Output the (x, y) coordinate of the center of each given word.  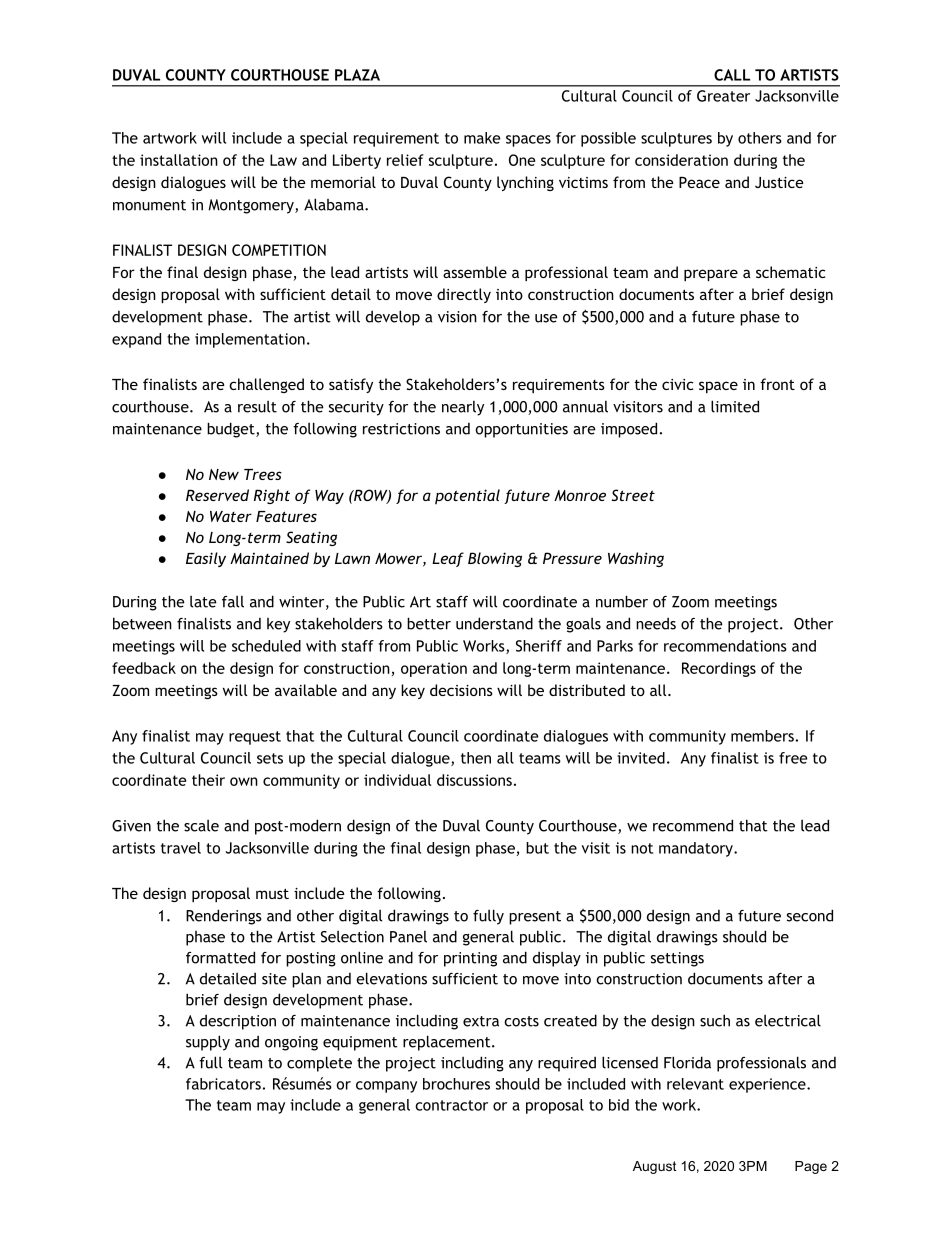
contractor (451, 1105)
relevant (695, 1084)
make (482, 138)
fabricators (223, 1084)
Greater (723, 96)
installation (179, 160)
